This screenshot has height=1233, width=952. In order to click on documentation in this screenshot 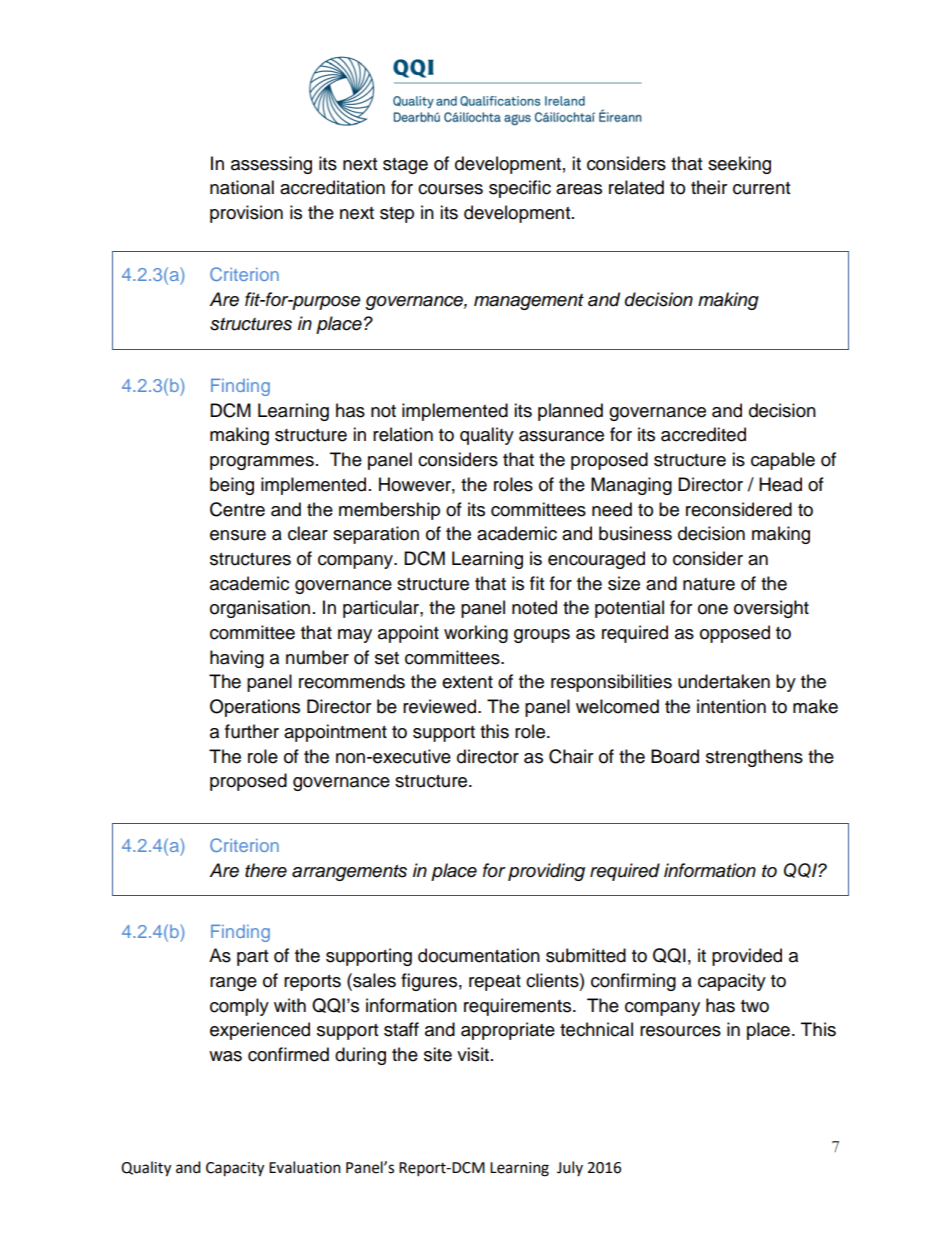, I will do `click(479, 955)`.
